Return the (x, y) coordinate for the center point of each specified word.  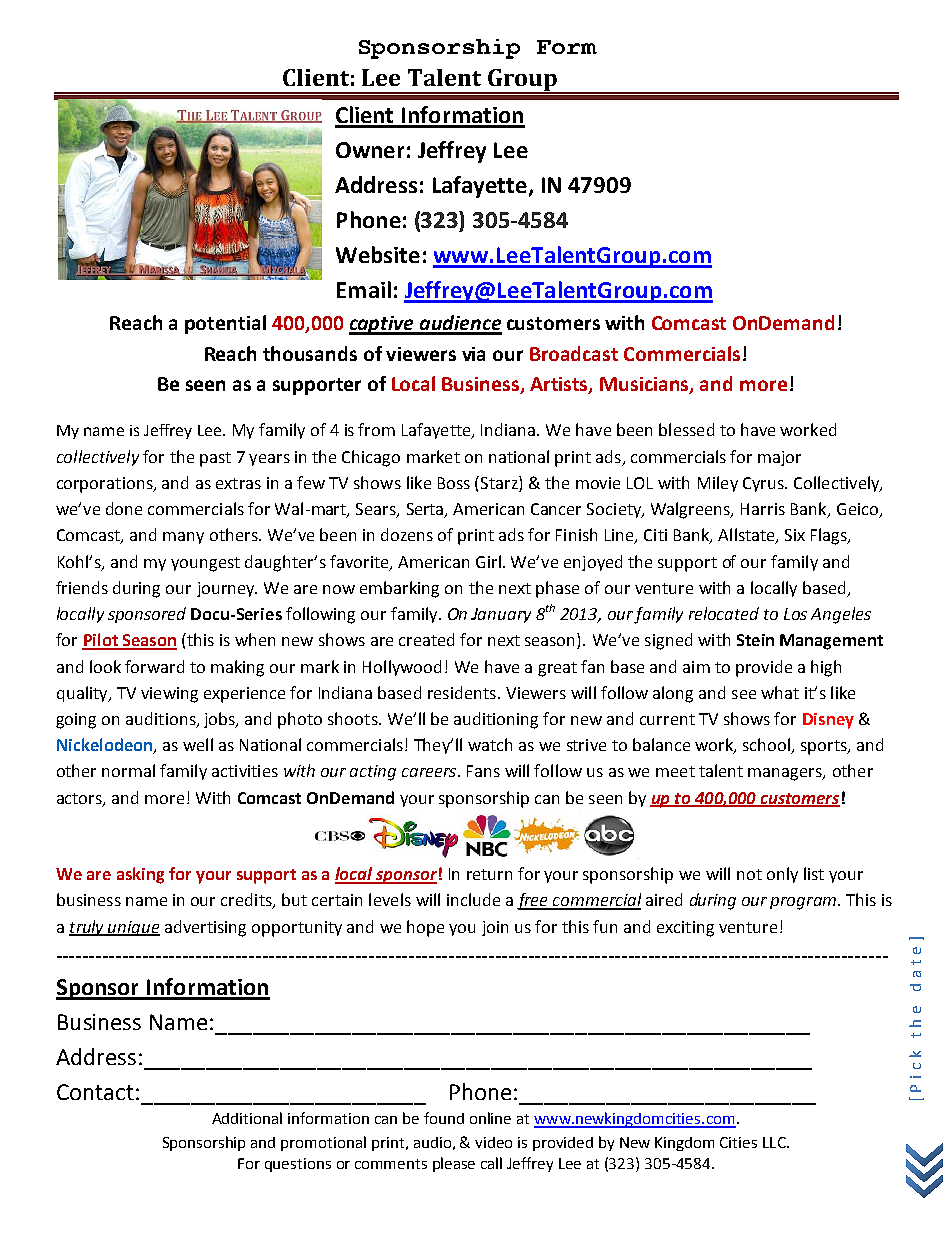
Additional (247, 1118)
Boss (454, 483)
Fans (483, 771)
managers (786, 774)
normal (128, 770)
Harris (763, 509)
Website (378, 254)
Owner (370, 150)
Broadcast (574, 353)
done (124, 508)
